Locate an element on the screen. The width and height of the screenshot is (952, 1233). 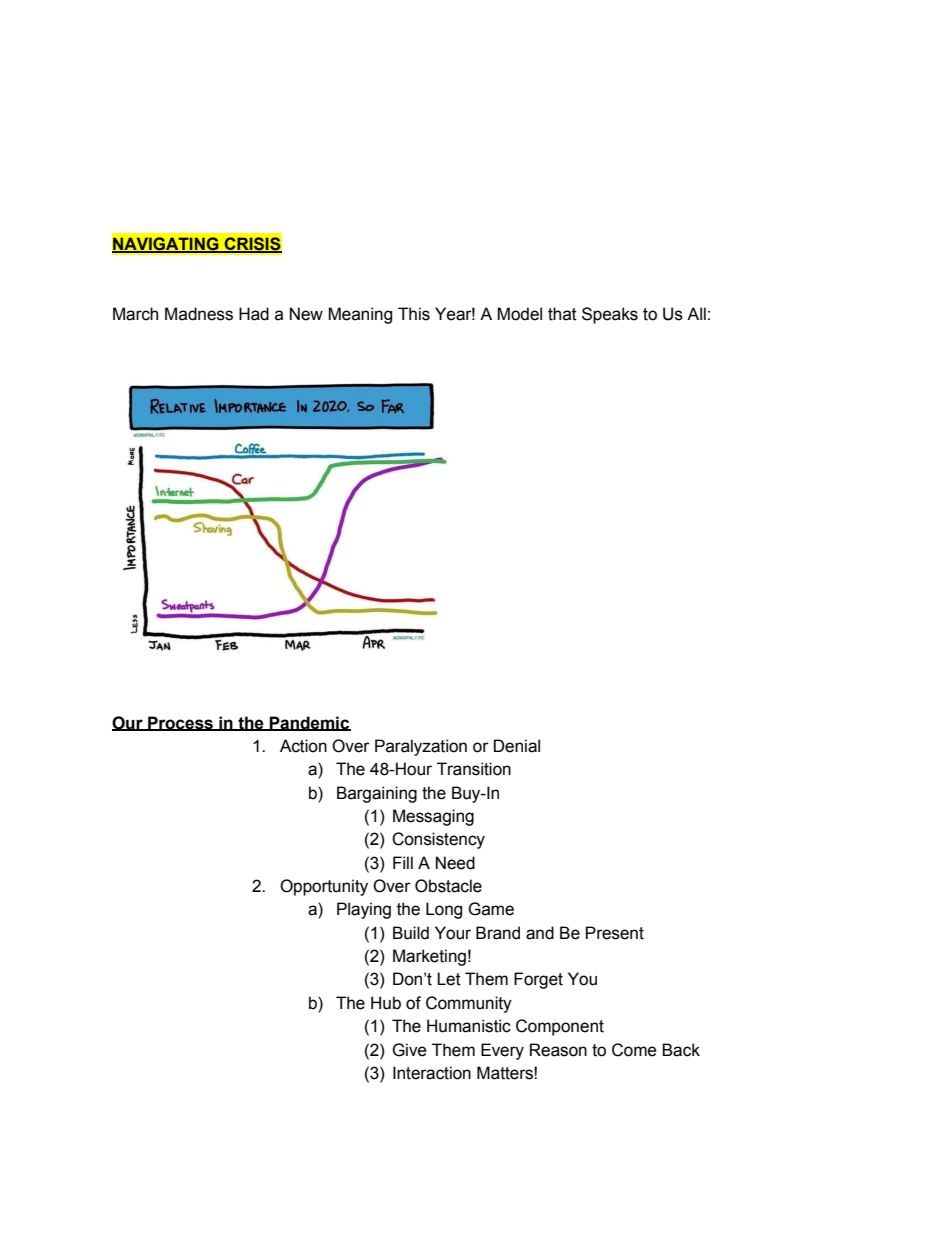
Hub is located at coordinates (386, 1003).
